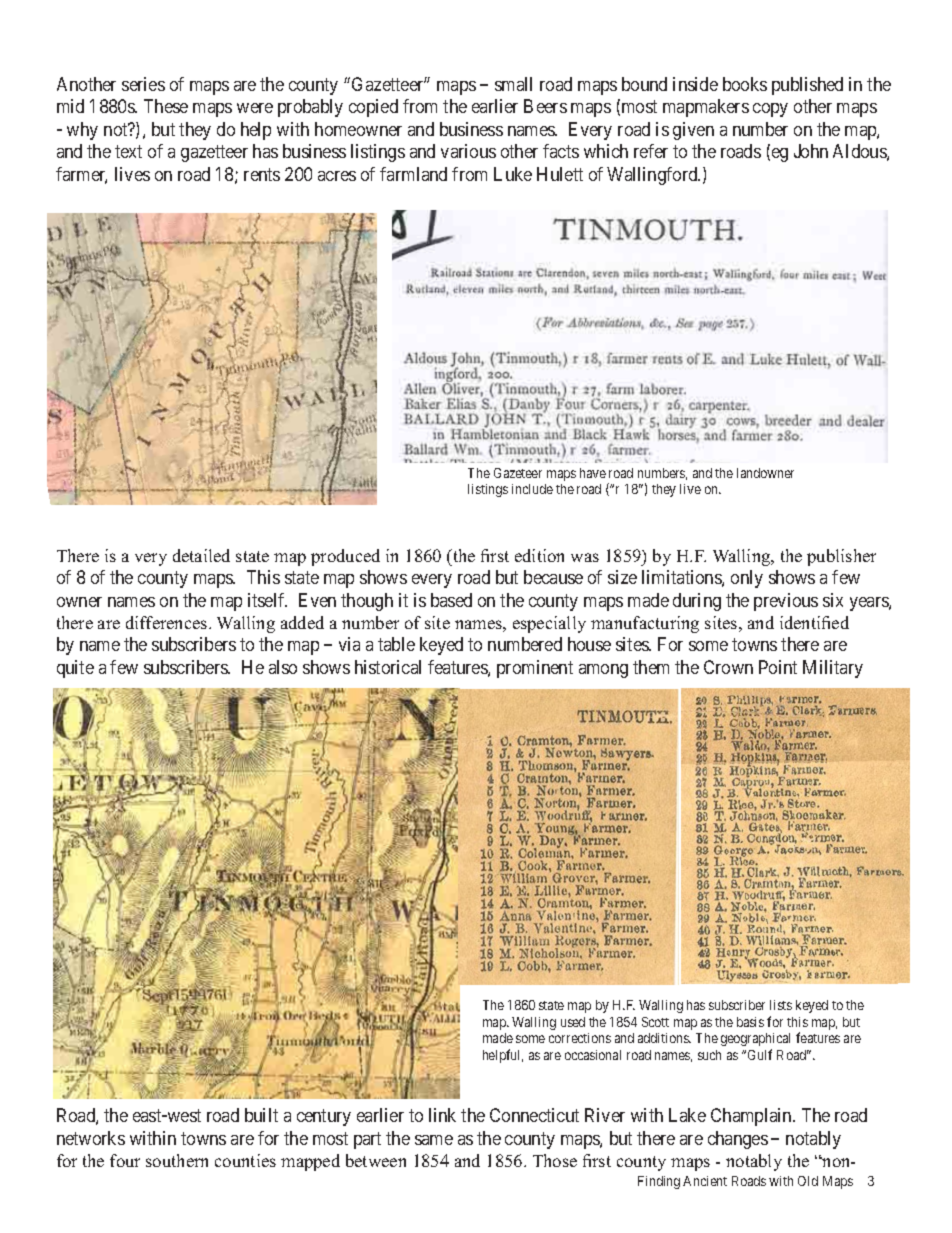  I want to click on detailed, so click(201, 555).
